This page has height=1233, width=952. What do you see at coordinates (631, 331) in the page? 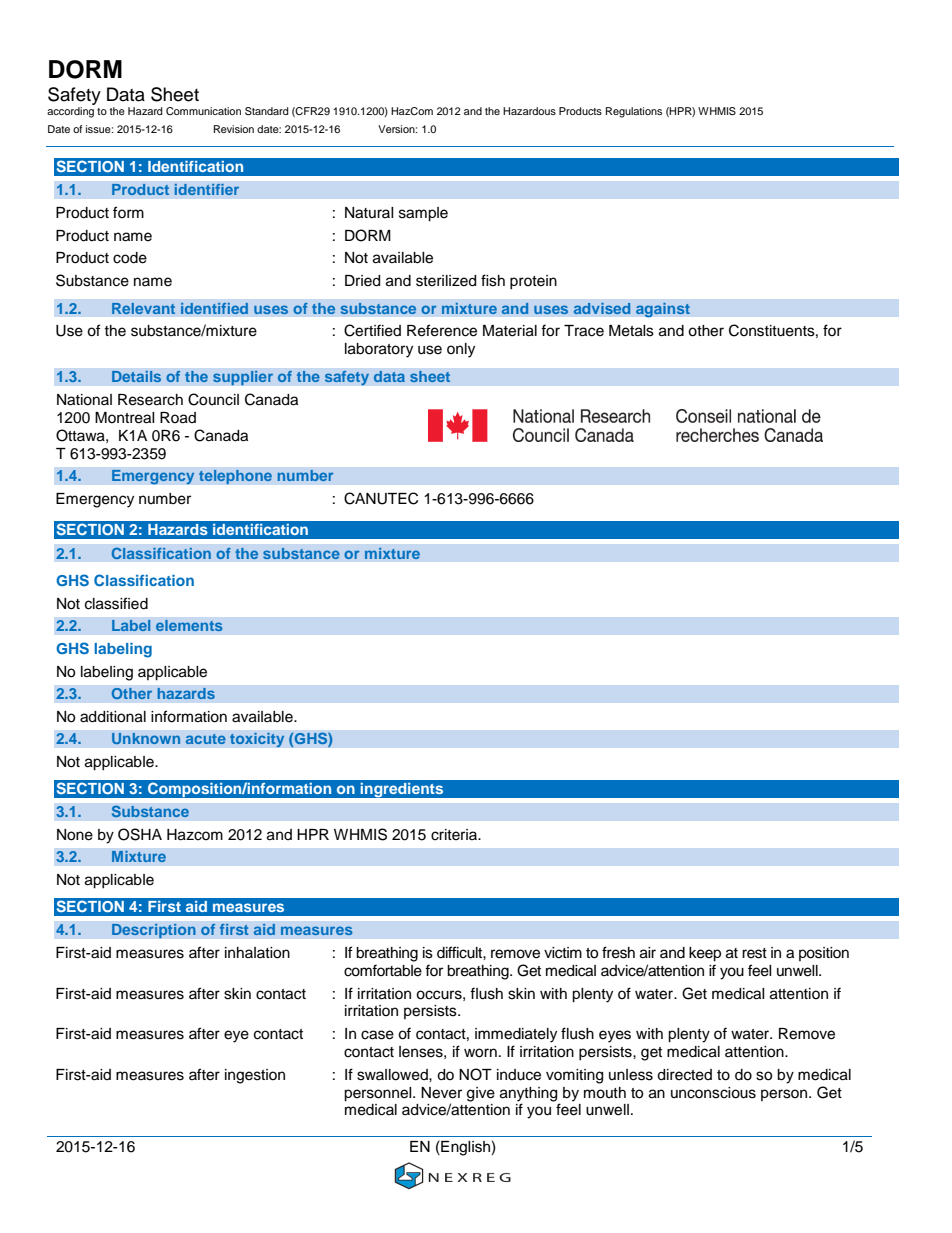
I see `Metals` at bounding box center [631, 331].
